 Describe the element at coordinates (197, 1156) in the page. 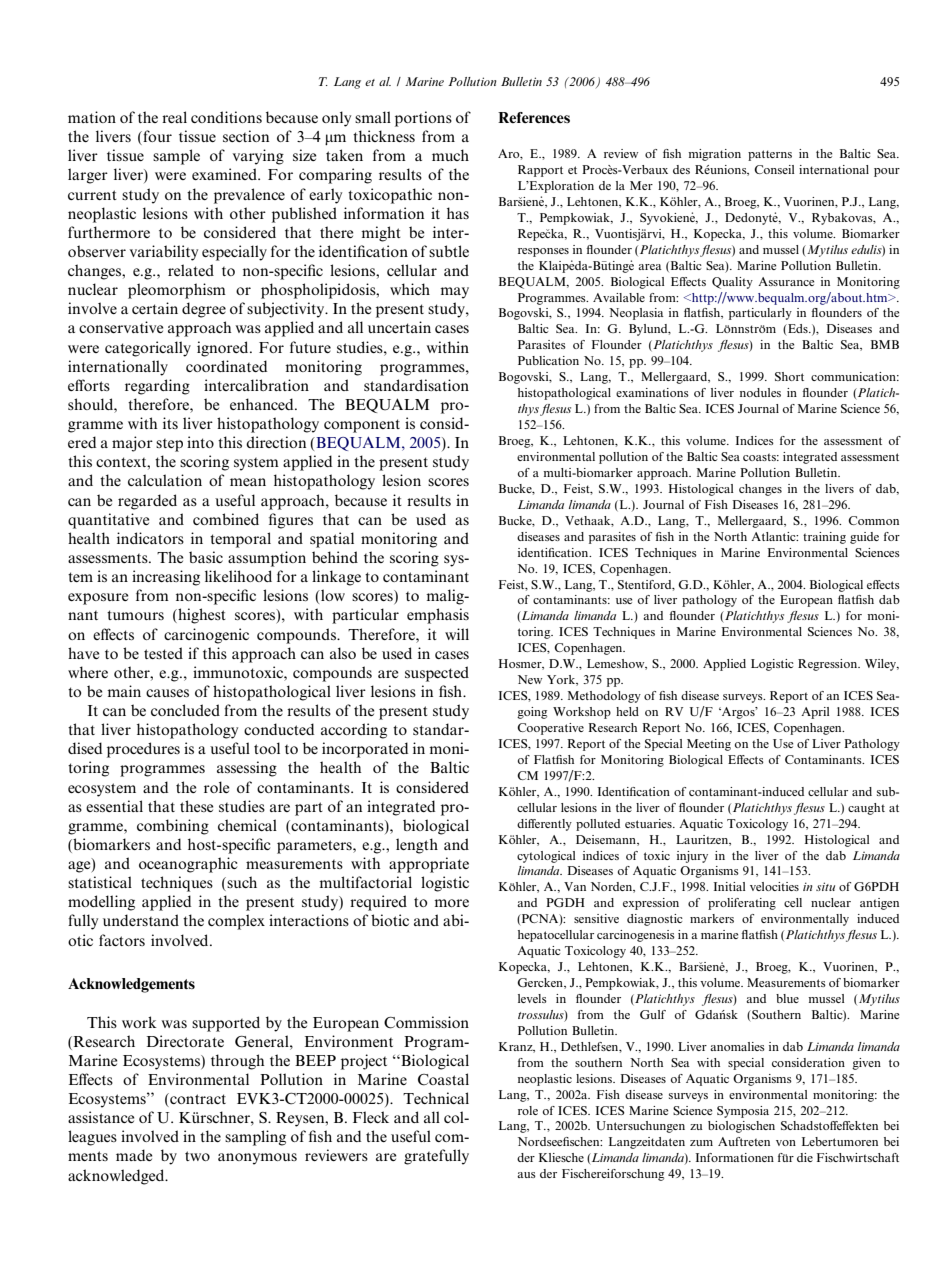

I see `two` at that location.
